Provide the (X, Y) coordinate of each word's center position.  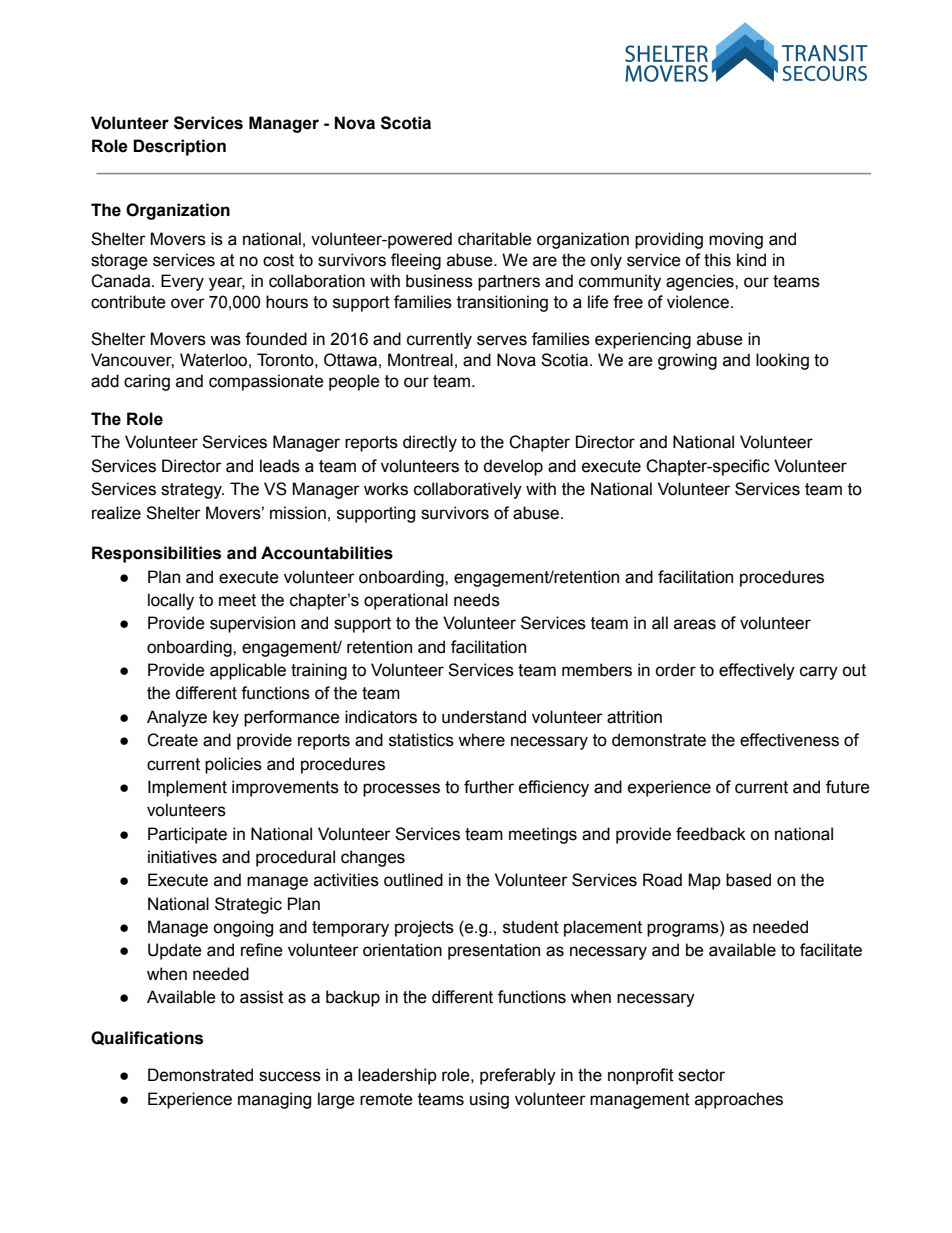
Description (179, 147)
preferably (518, 1076)
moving (736, 240)
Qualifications (147, 1038)
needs (477, 600)
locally (171, 601)
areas (695, 624)
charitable (495, 239)
